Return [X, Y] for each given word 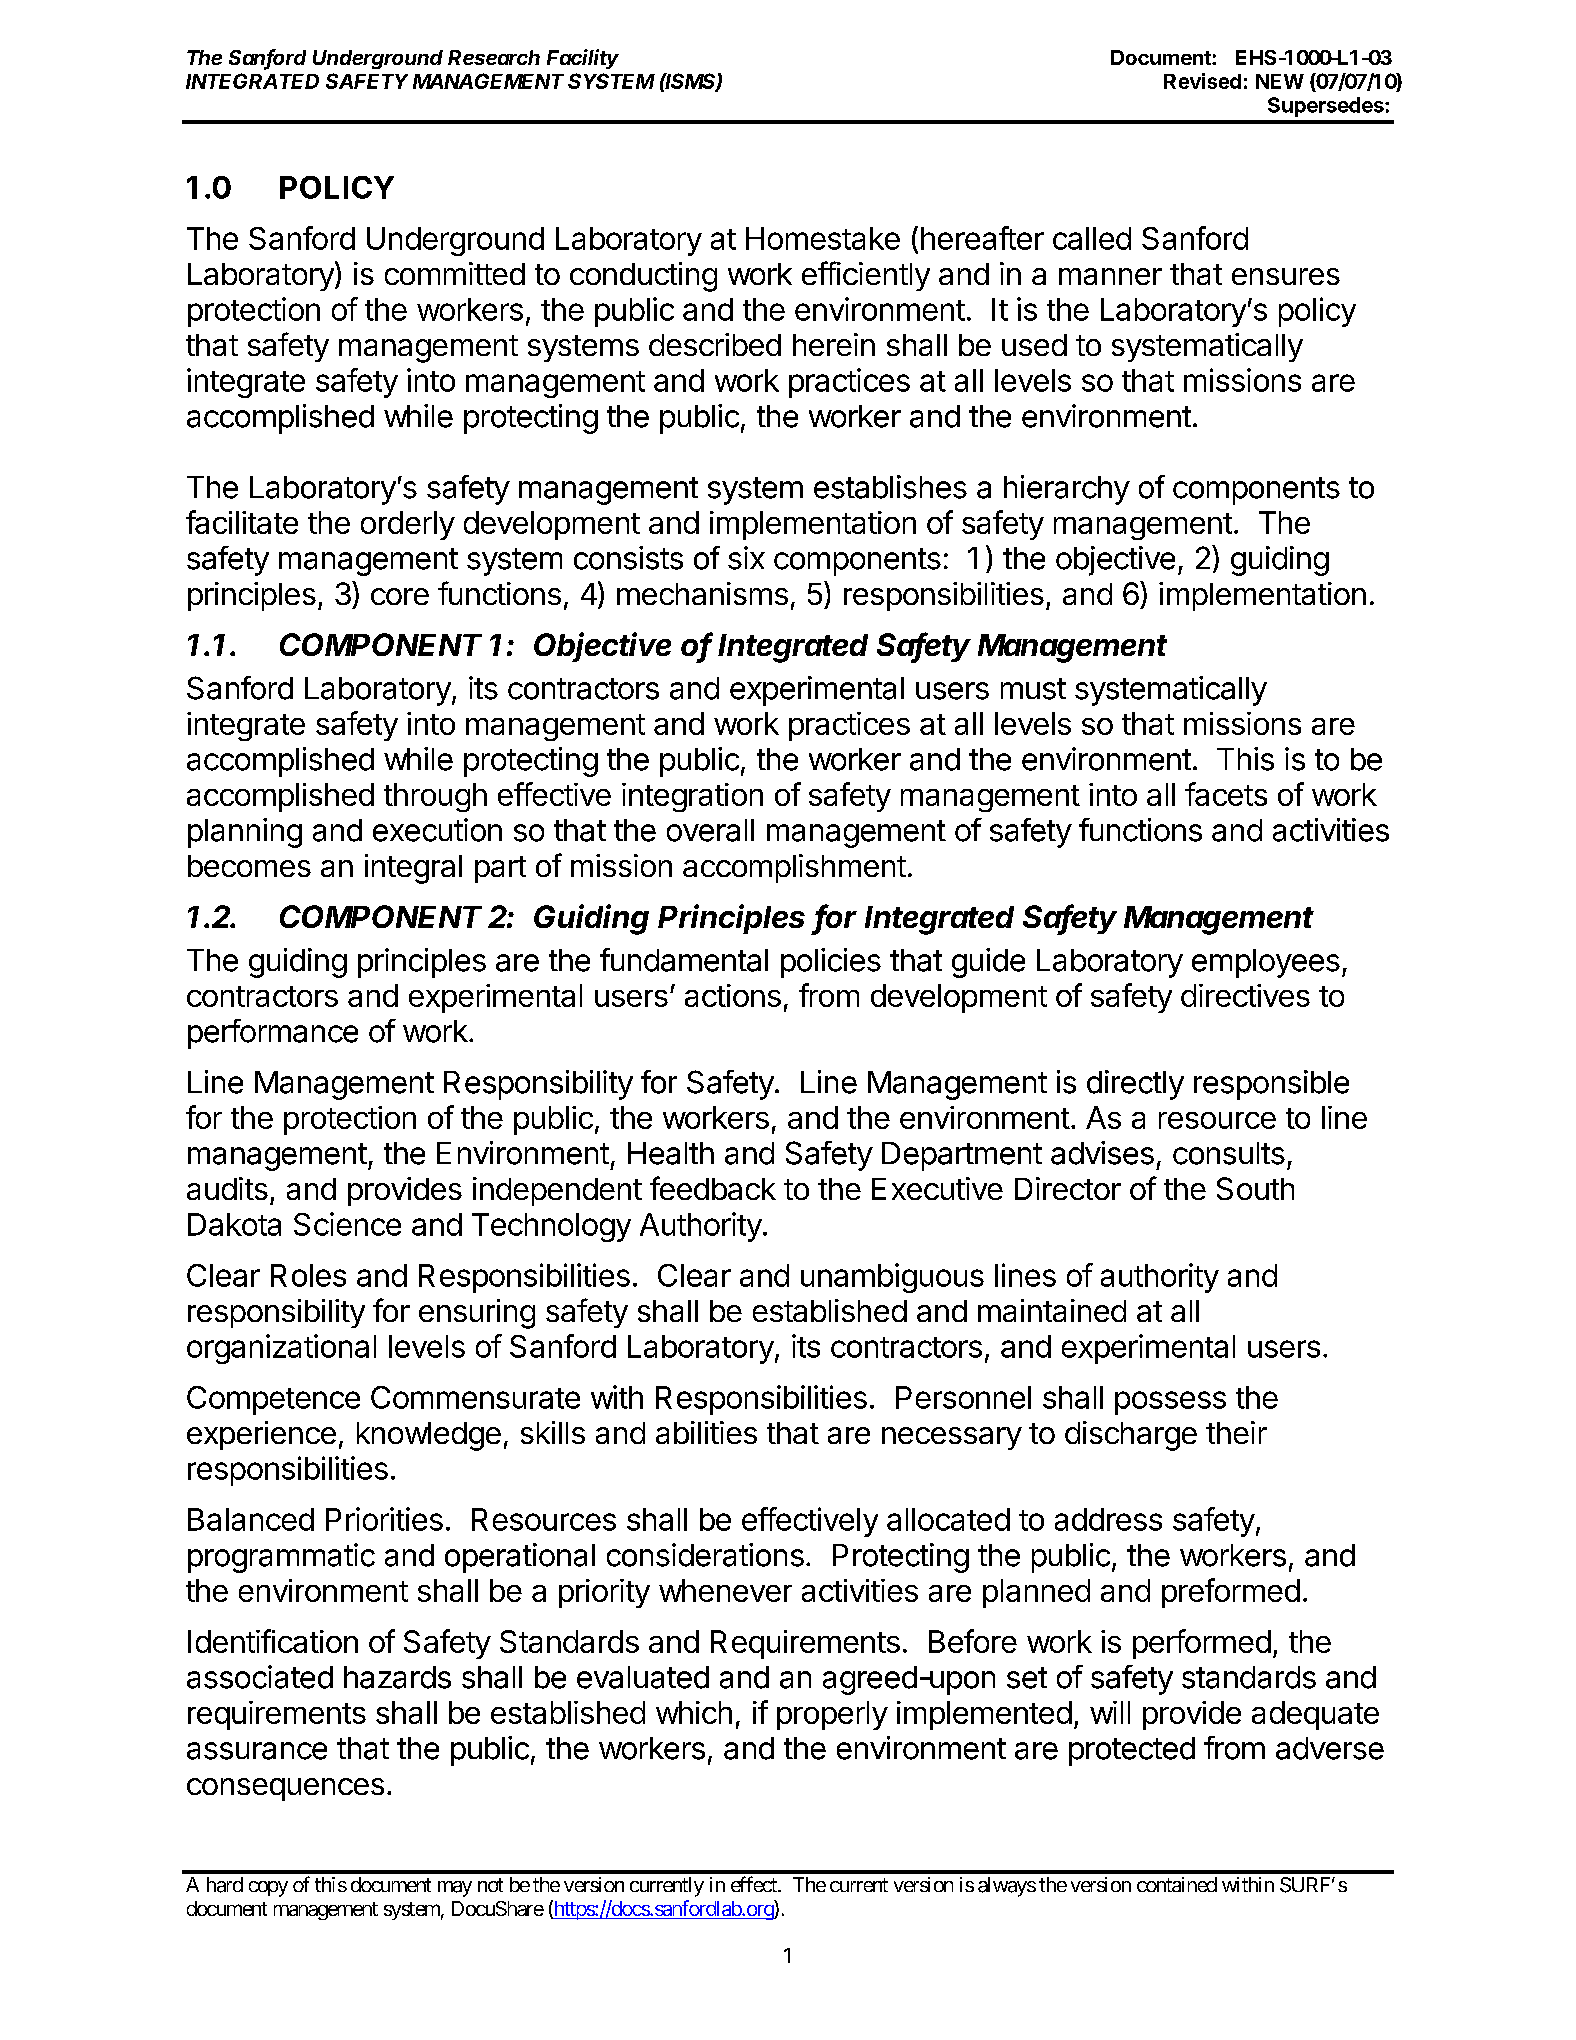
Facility [583, 59]
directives [1245, 995]
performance [273, 1034]
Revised [1202, 81]
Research [494, 57]
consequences [285, 1789]
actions [733, 995]
